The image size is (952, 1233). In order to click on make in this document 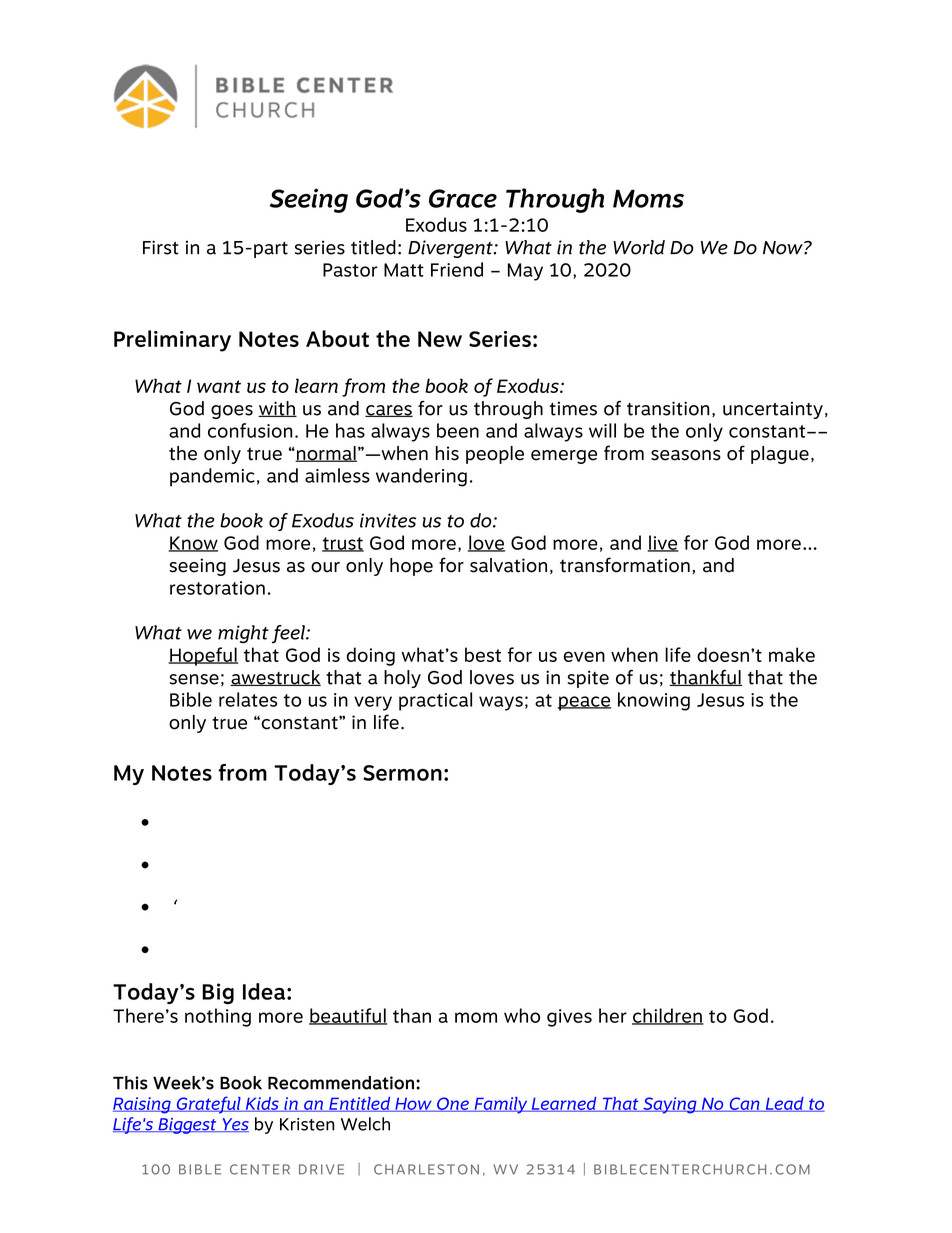, I will do `click(792, 654)`.
